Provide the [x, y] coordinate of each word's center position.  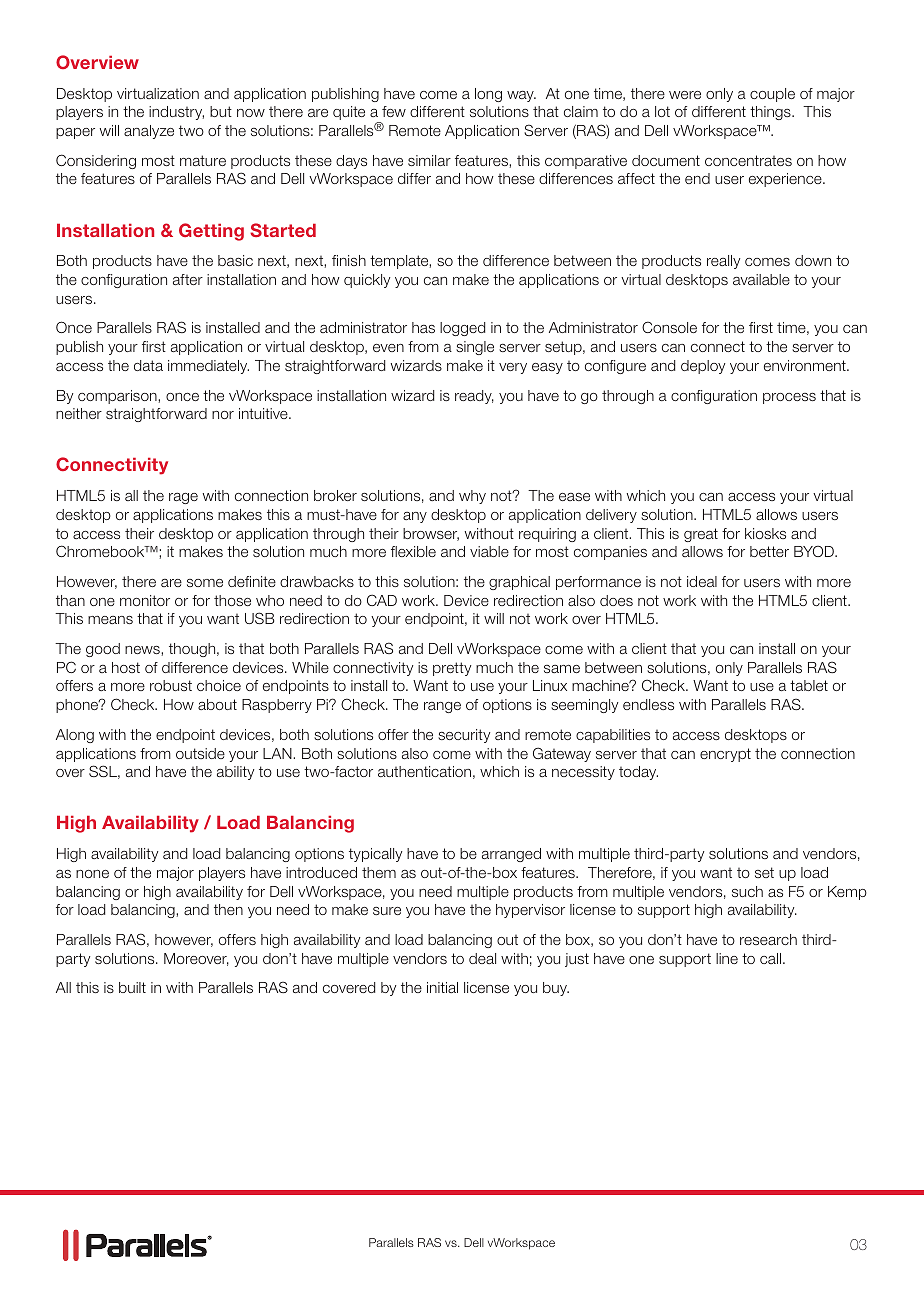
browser [431, 534]
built [132, 987]
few [394, 111]
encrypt [725, 755]
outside [200, 753]
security [464, 736]
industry [176, 113]
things [771, 113]
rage [183, 498]
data [148, 365]
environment [806, 365]
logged [462, 329]
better [769, 551]
